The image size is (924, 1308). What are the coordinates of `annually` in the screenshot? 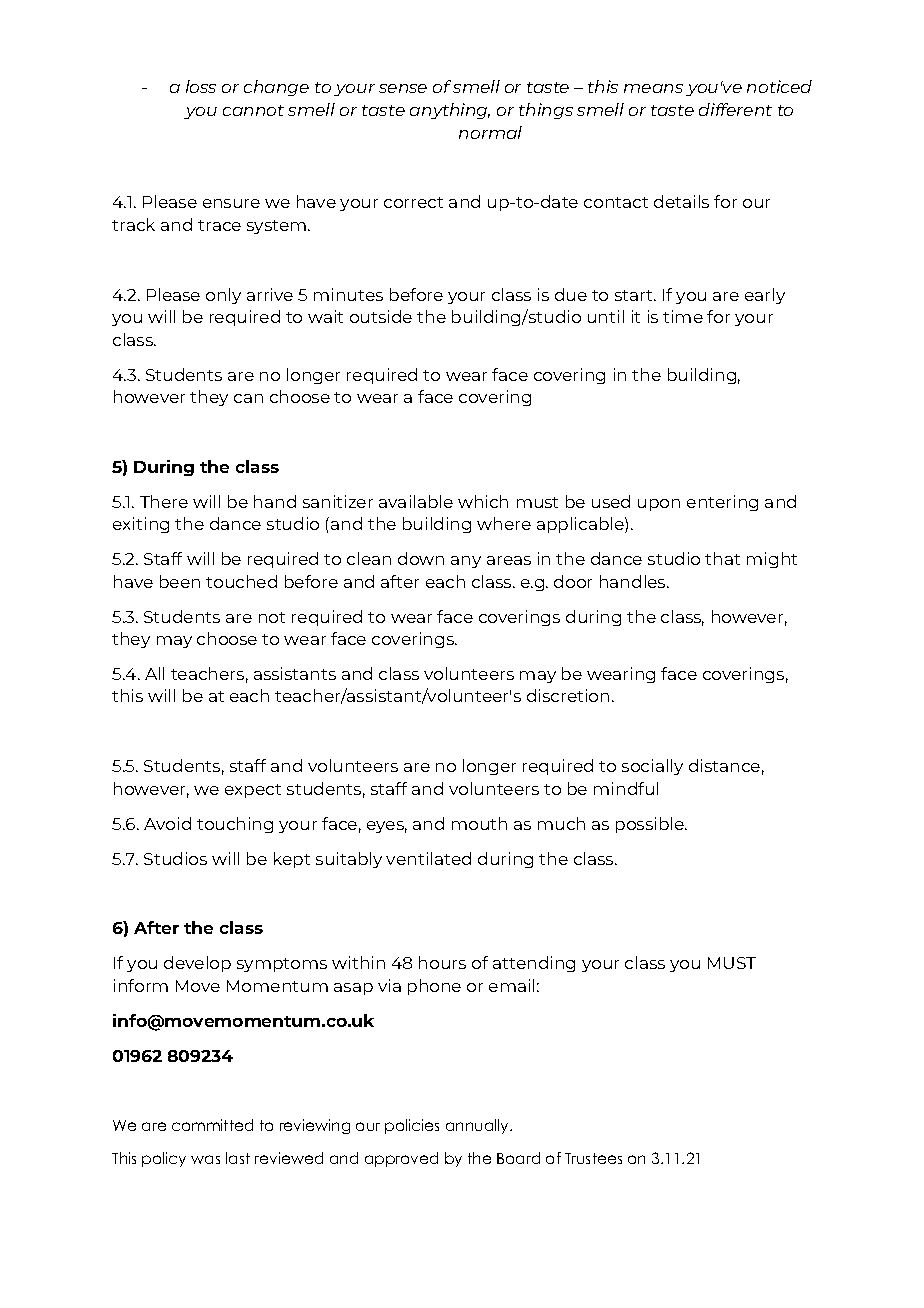 It's located at (478, 1126).
